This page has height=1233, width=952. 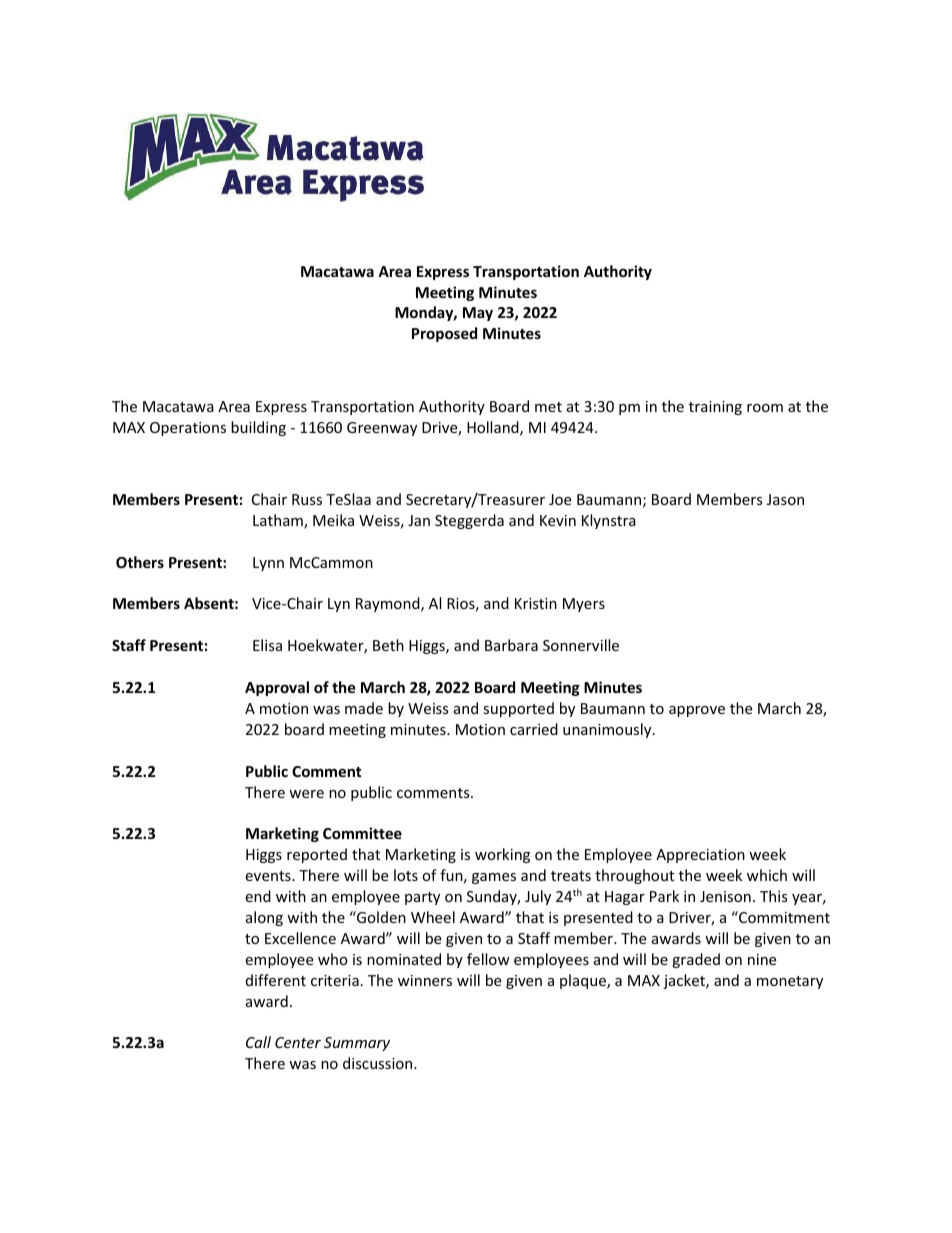 I want to click on Kristin, so click(x=536, y=603).
